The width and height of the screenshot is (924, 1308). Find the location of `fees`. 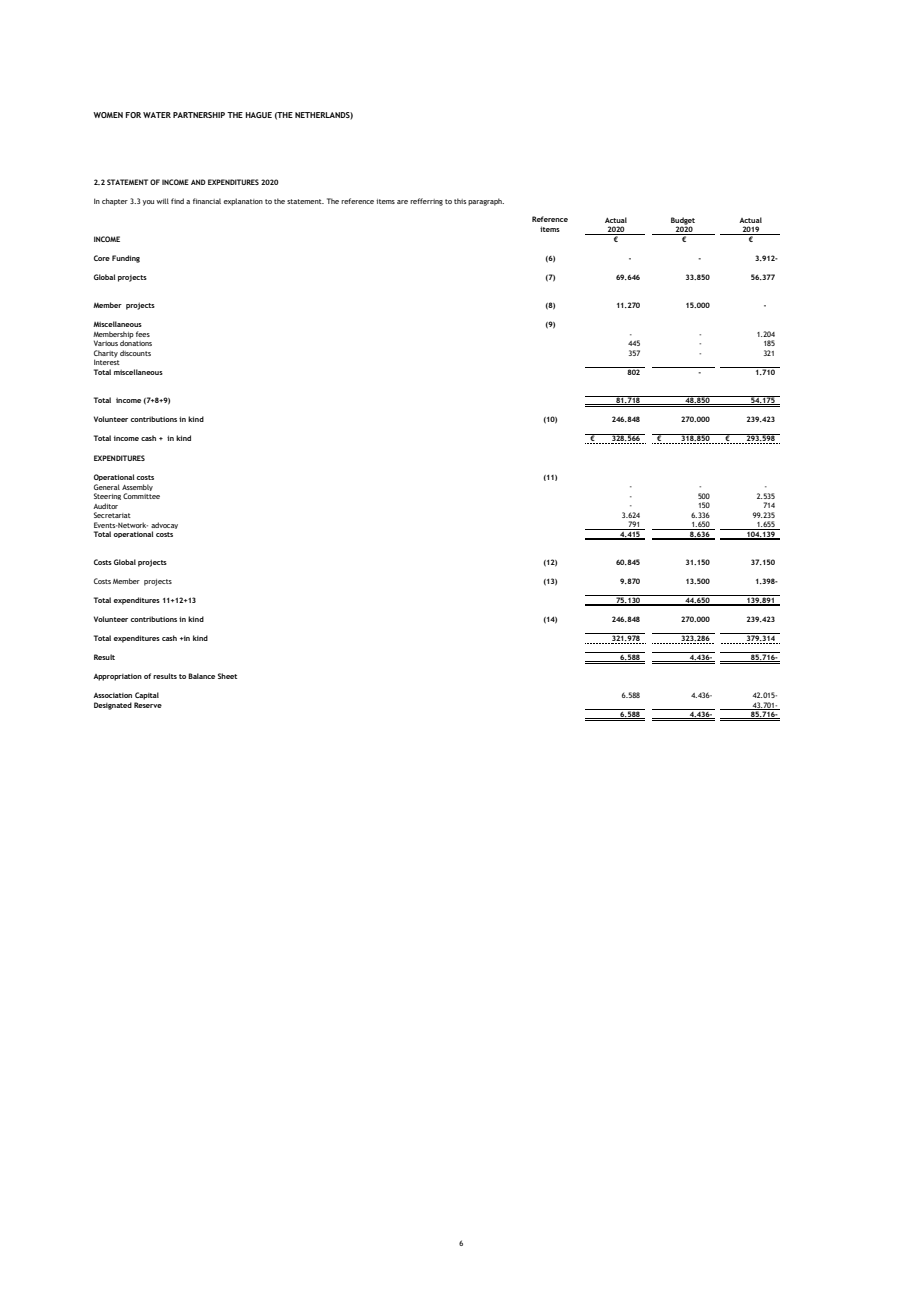

fees is located at coordinates (143, 334).
